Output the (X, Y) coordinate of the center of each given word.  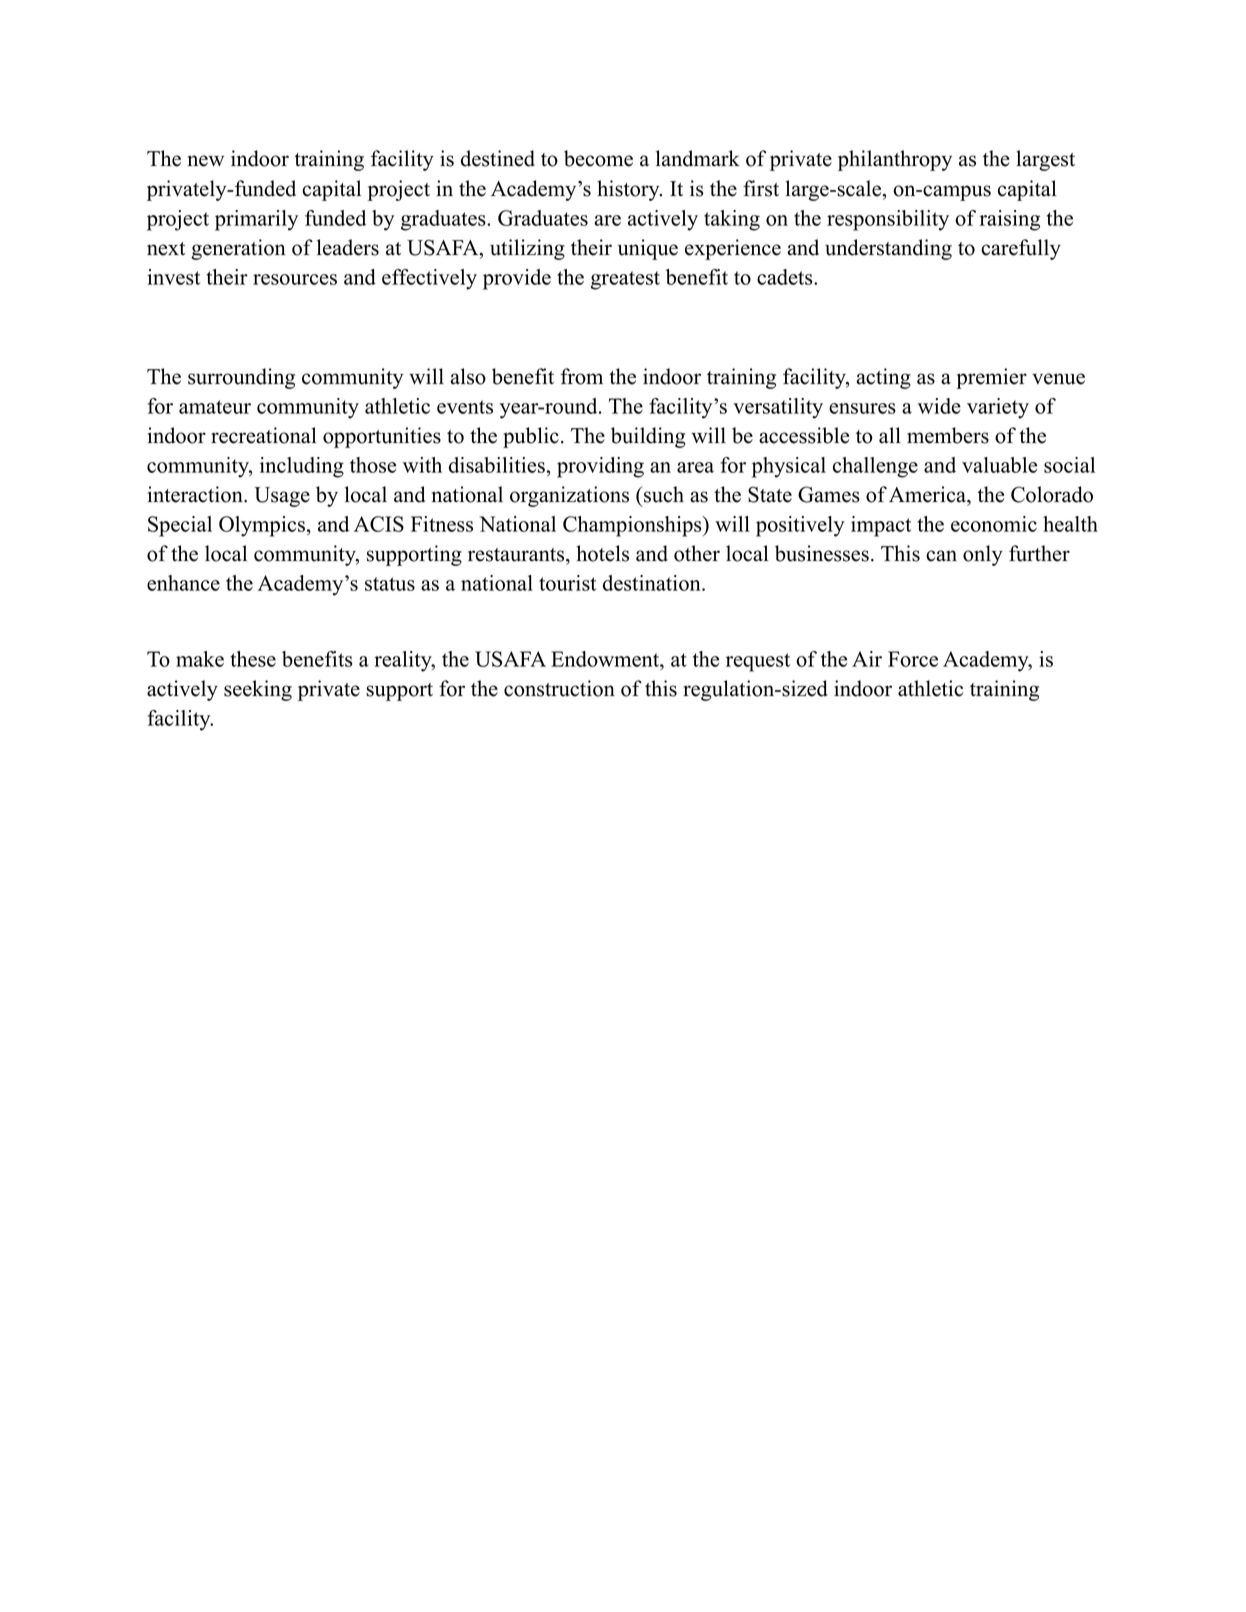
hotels (602, 553)
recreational (263, 435)
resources (295, 279)
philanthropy (895, 160)
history (629, 190)
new (206, 161)
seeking (258, 690)
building (648, 437)
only (983, 555)
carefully (1021, 249)
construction (559, 688)
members (948, 435)
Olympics (262, 526)
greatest (625, 280)
